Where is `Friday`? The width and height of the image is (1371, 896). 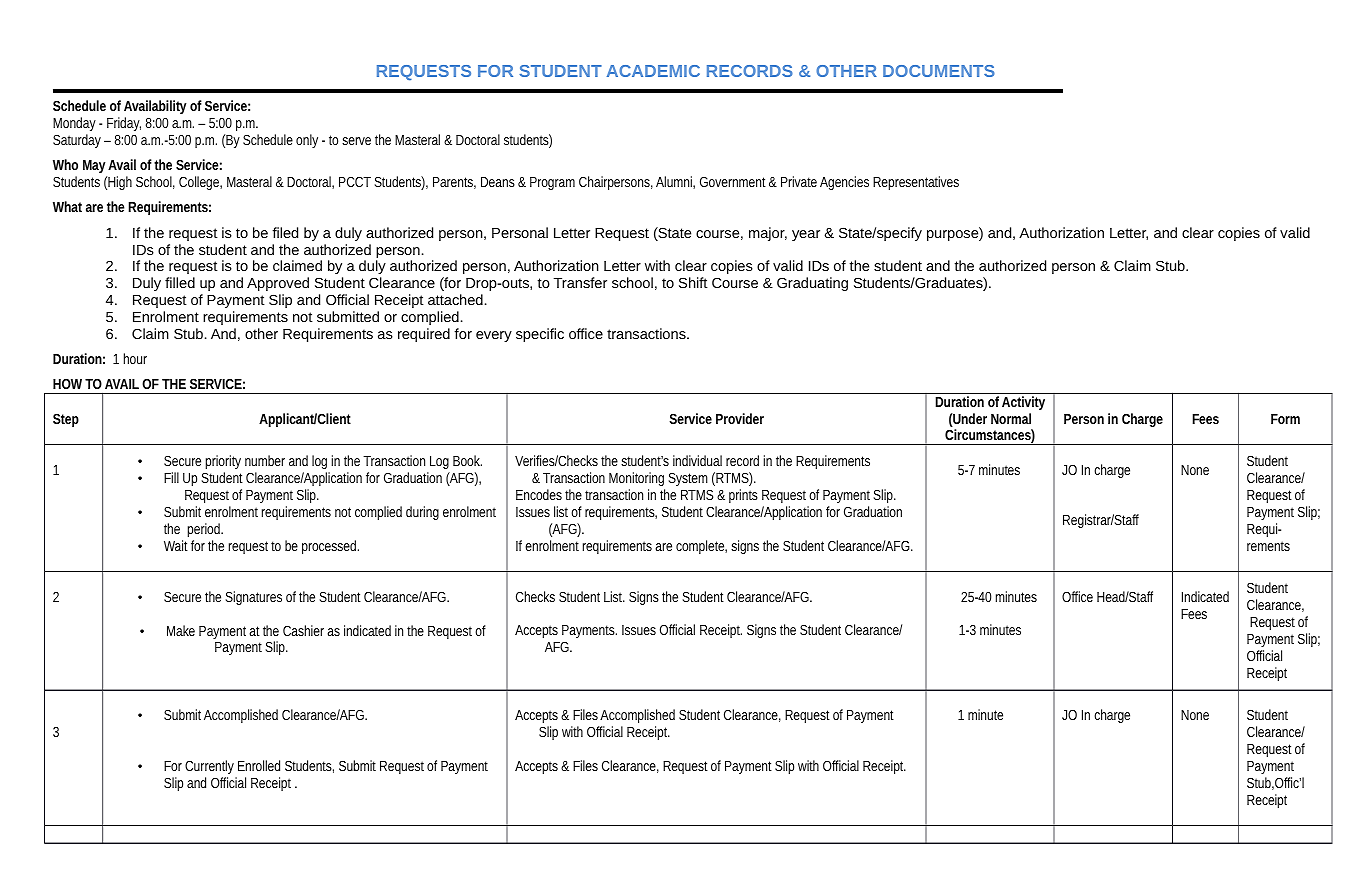
Friday is located at coordinates (124, 124).
